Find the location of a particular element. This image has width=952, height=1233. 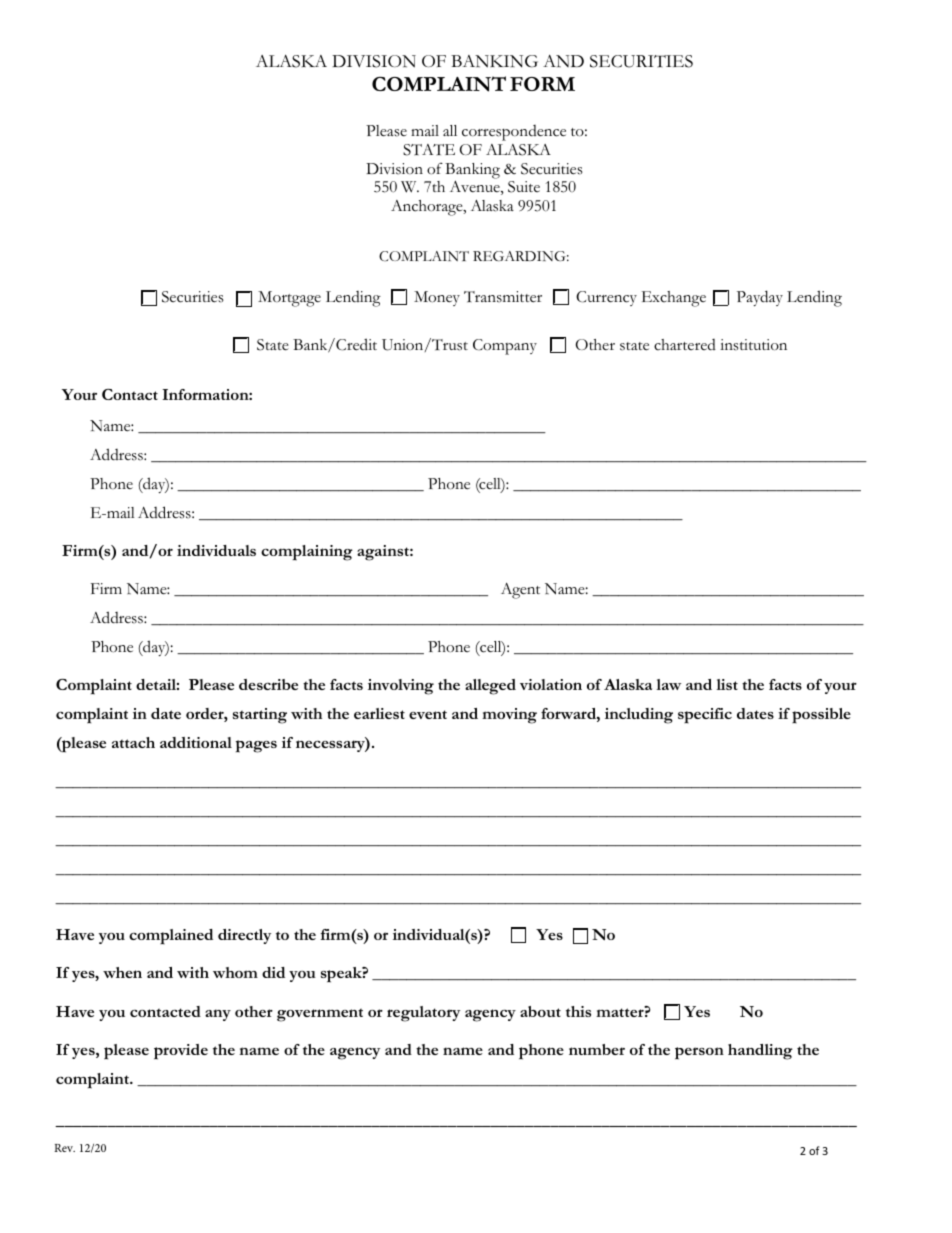

involving is located at coordinates (401, 687).
